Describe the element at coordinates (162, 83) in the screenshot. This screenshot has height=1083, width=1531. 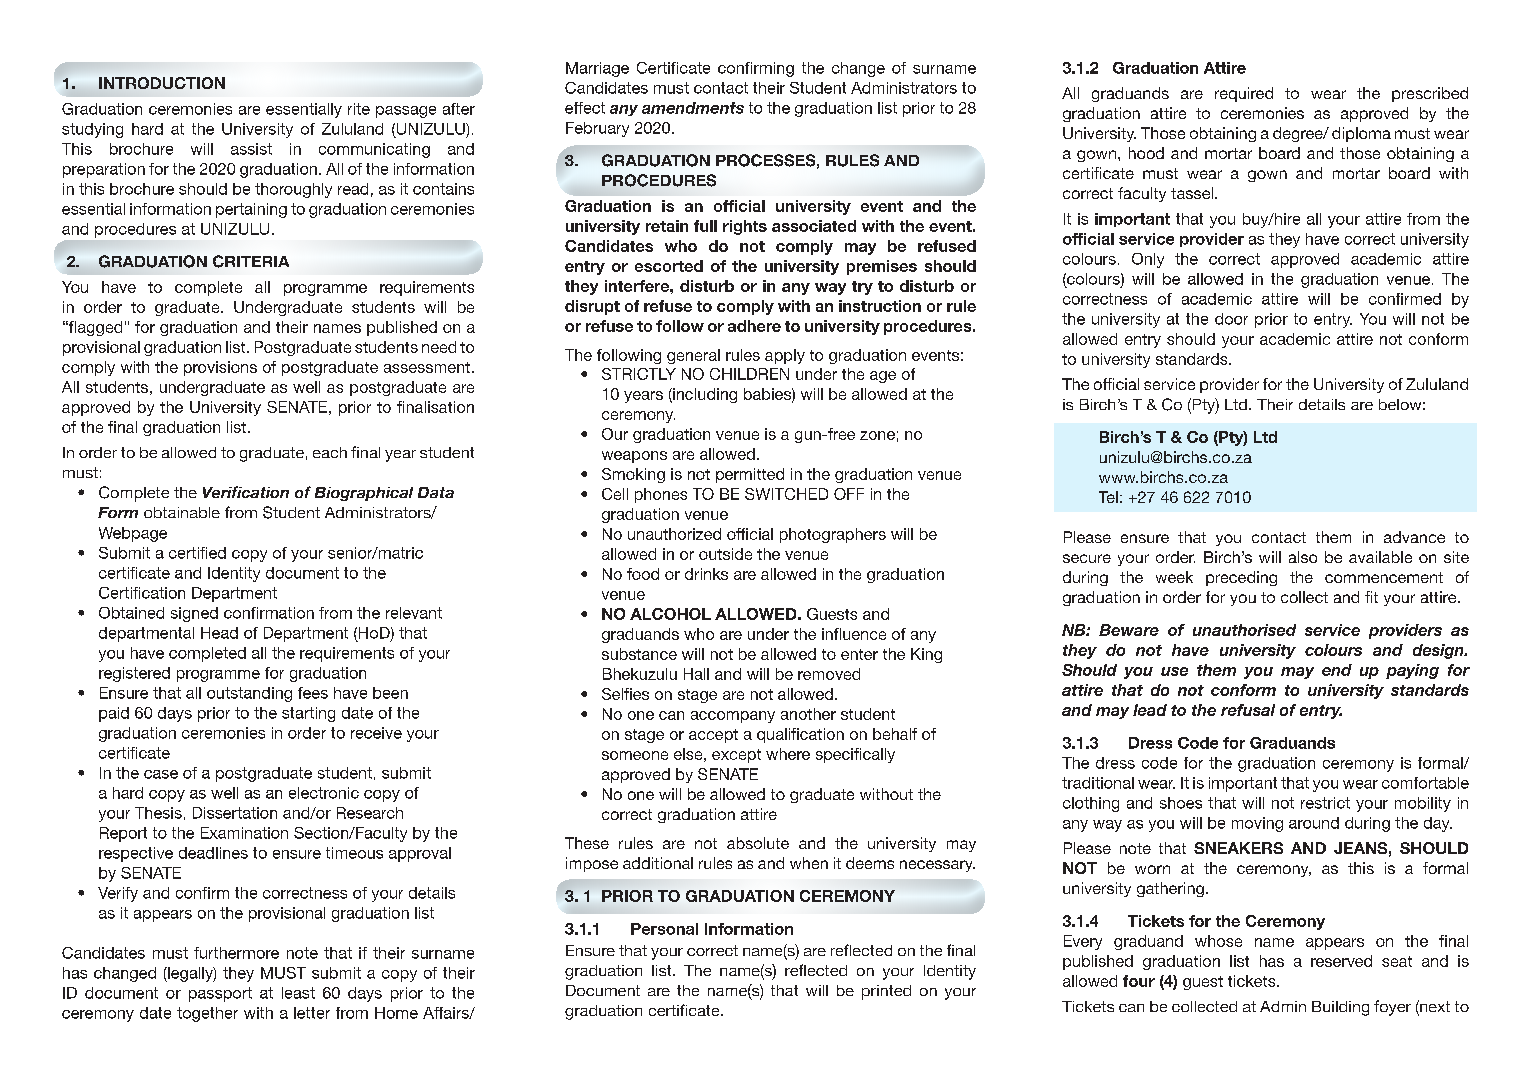
I see `INTRODUCTION` at that location.
